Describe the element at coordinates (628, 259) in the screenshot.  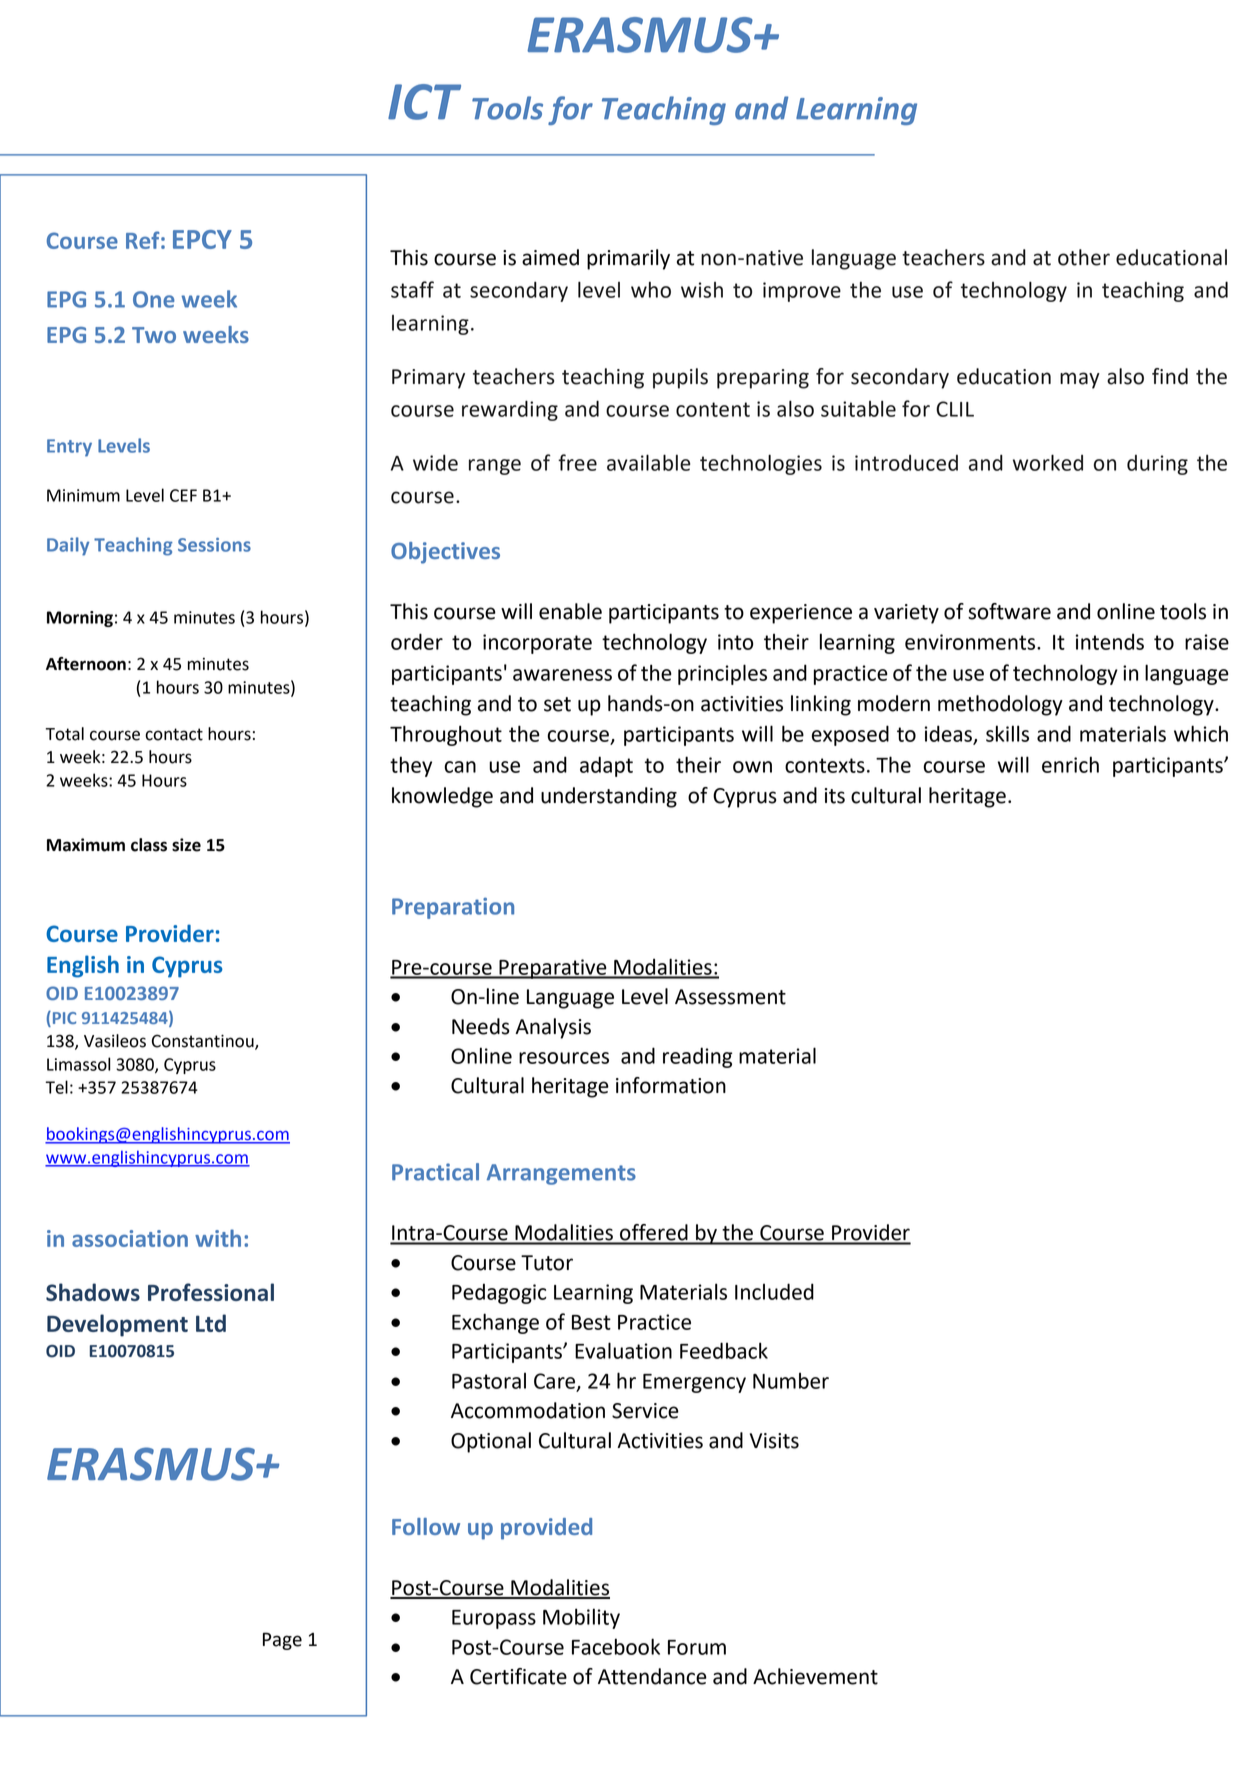
I see `primarily` at that location.
